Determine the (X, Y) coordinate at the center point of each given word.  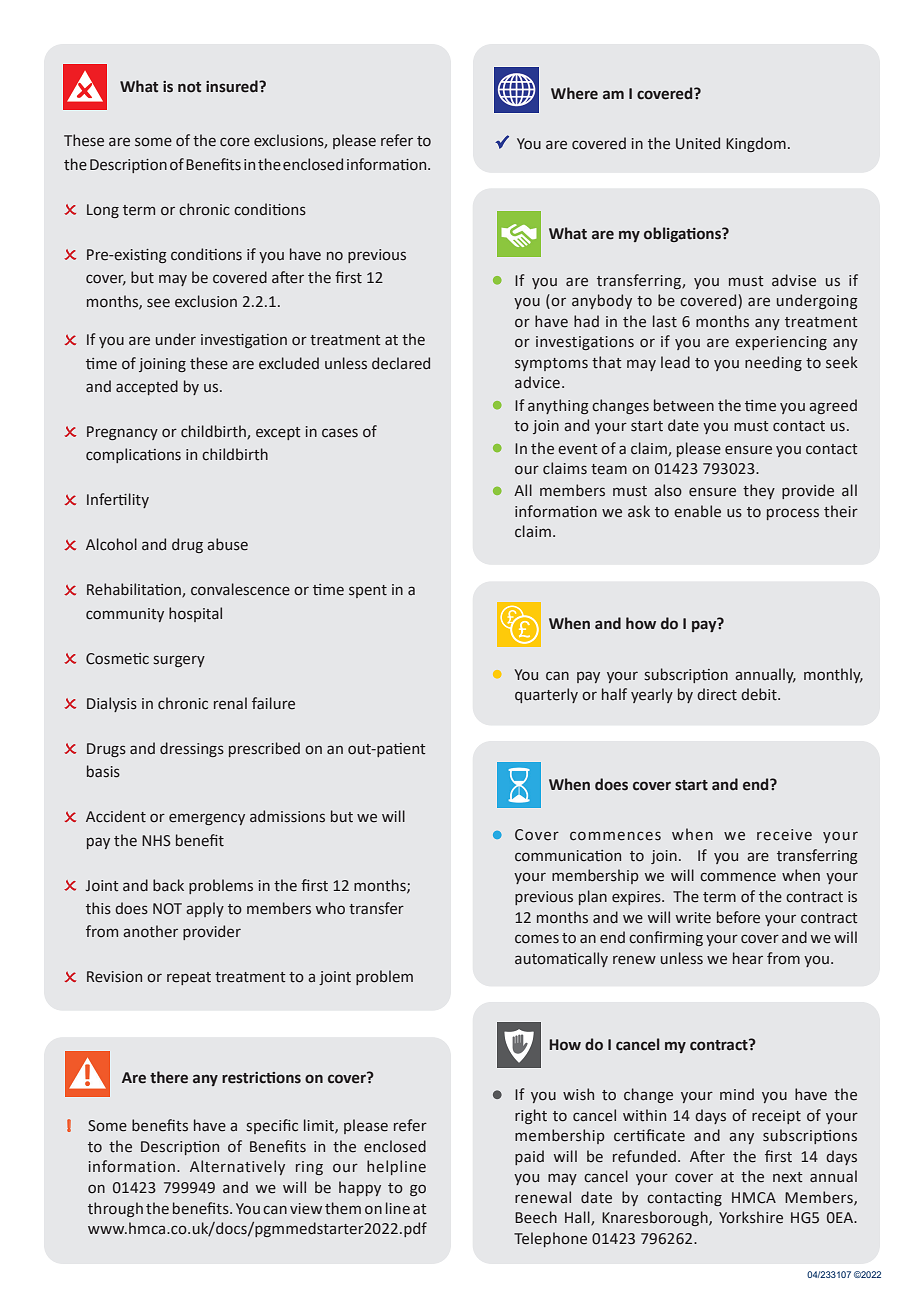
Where (574, 93)
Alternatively (237, 1167)
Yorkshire (751, 1217)
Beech (536, 1217)
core (235, 142)
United (698, 143)
